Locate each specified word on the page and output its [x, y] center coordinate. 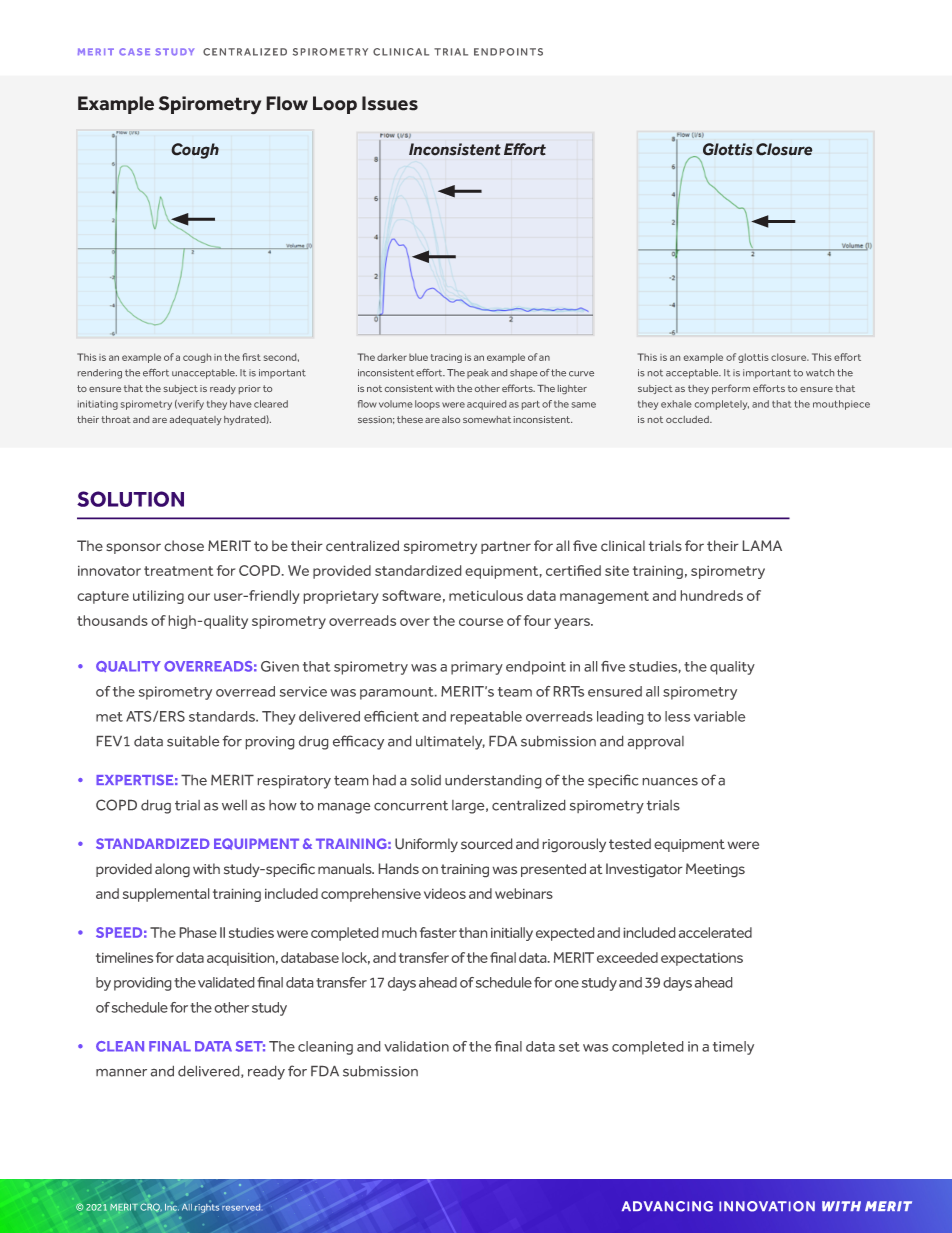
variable [719, 716]
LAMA [762, 545]
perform [731, 389]
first [251, 357]
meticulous [486, 595]
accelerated [715, 932]
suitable [193, 741]
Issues [390, 103]
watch [820, 373]
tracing [446, 358]
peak [478, 373]
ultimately [450, 743]
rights [207, 1207]
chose [184, 545]
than [473, 932]
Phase [198, 932]
